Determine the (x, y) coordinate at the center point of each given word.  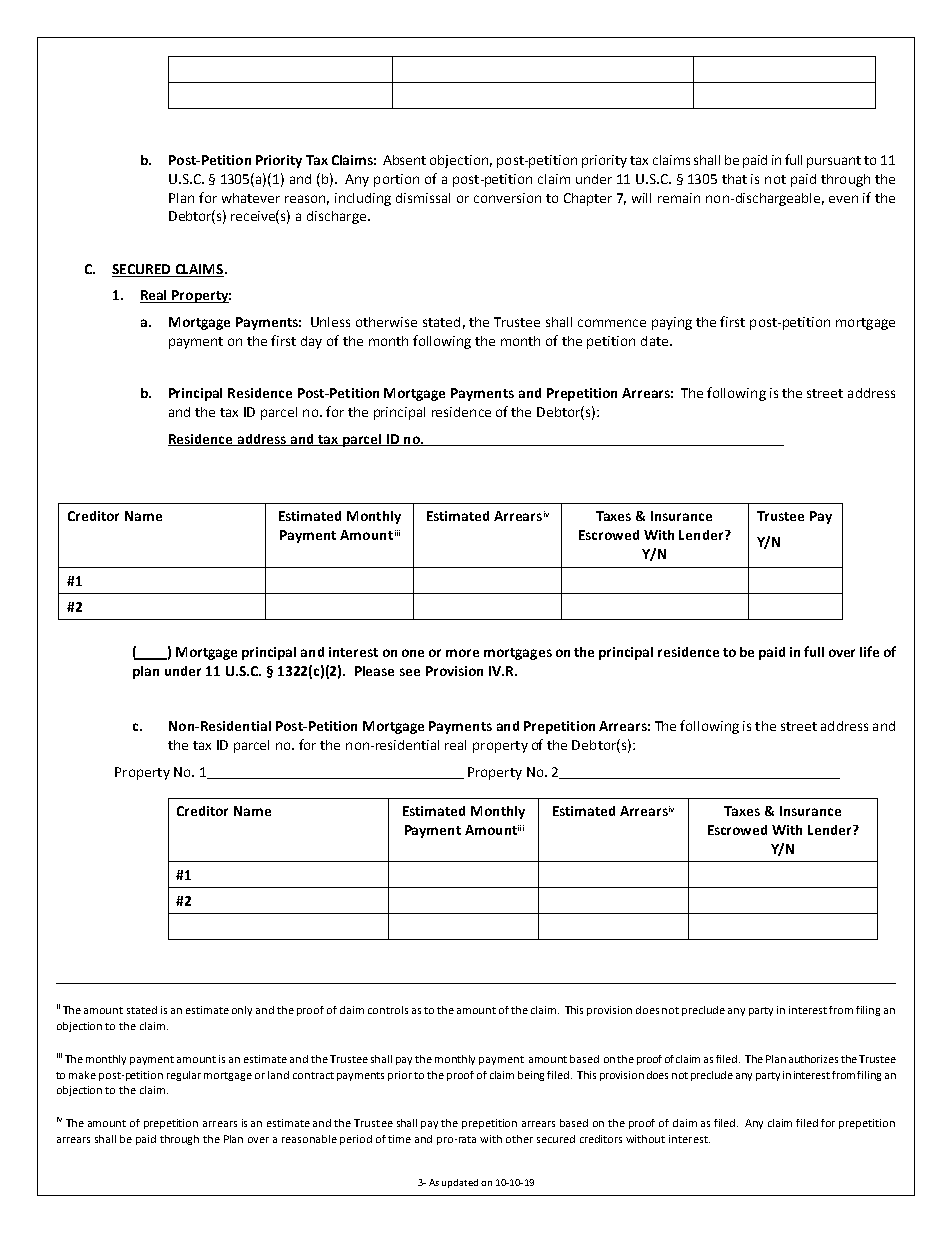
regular (184, 1076)
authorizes (813, 1059)
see (410, 672)
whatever (251, 198)
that (734, 179)
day (311, 342)
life (869, 651)
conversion (507, 198)
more (462, 653)
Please (374, 671)
